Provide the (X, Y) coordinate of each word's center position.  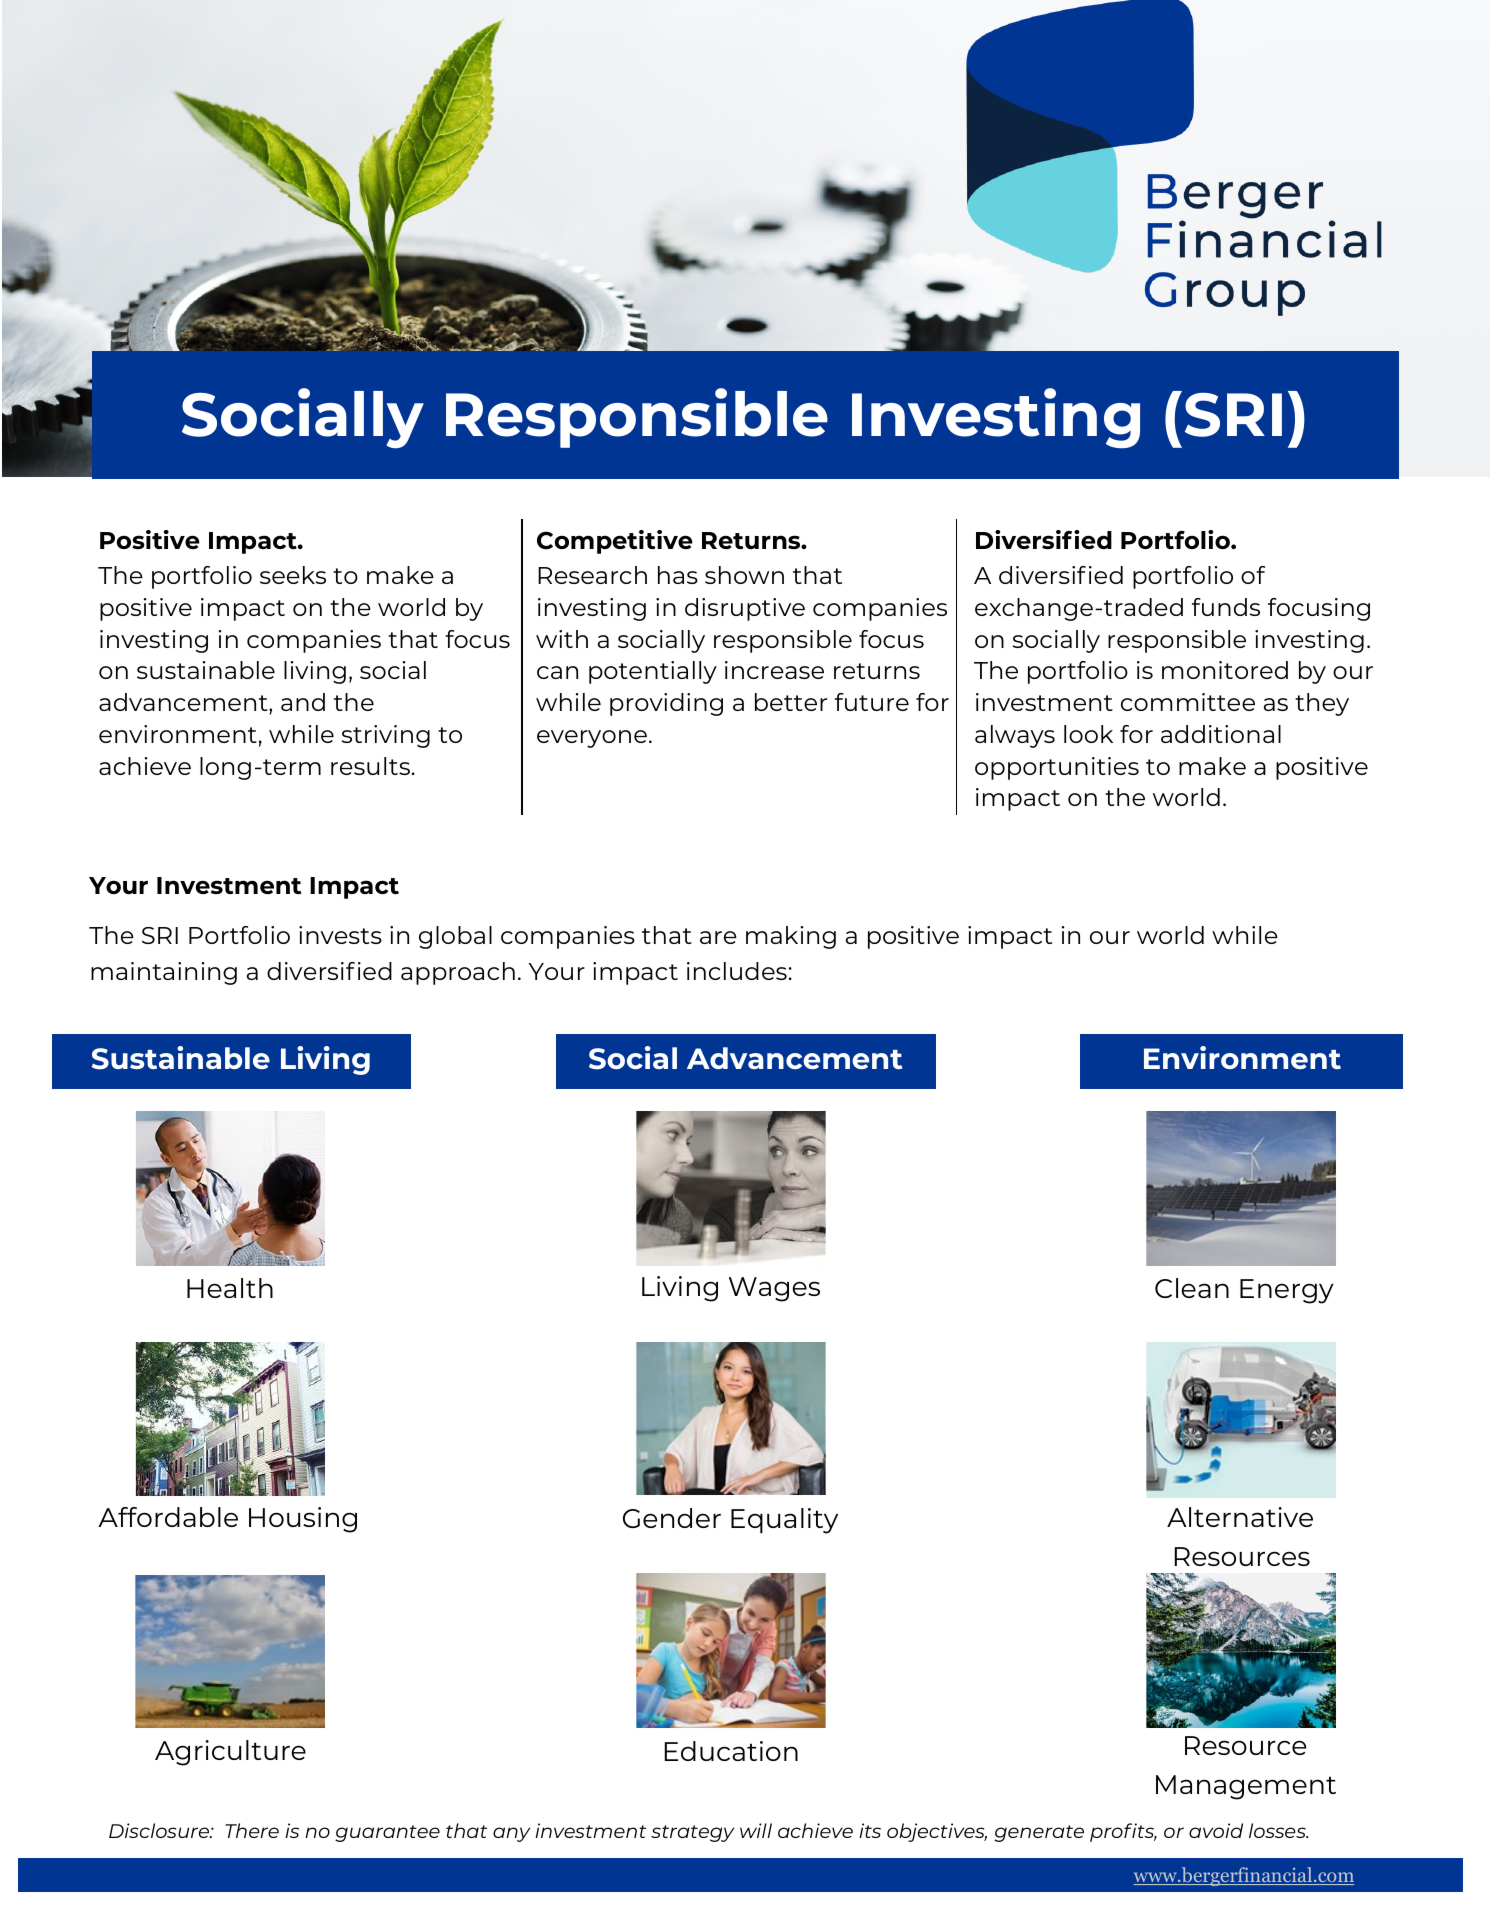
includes (737, 971)
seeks (293, 575)
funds (1226, 607)
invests (340, 935)
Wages (774, 1289)
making (791, 937)
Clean (1192, 1288)
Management (1246, 1787)
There (252, 1830)
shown (744, 575)
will (756, 1830)
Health (230, 1288)
